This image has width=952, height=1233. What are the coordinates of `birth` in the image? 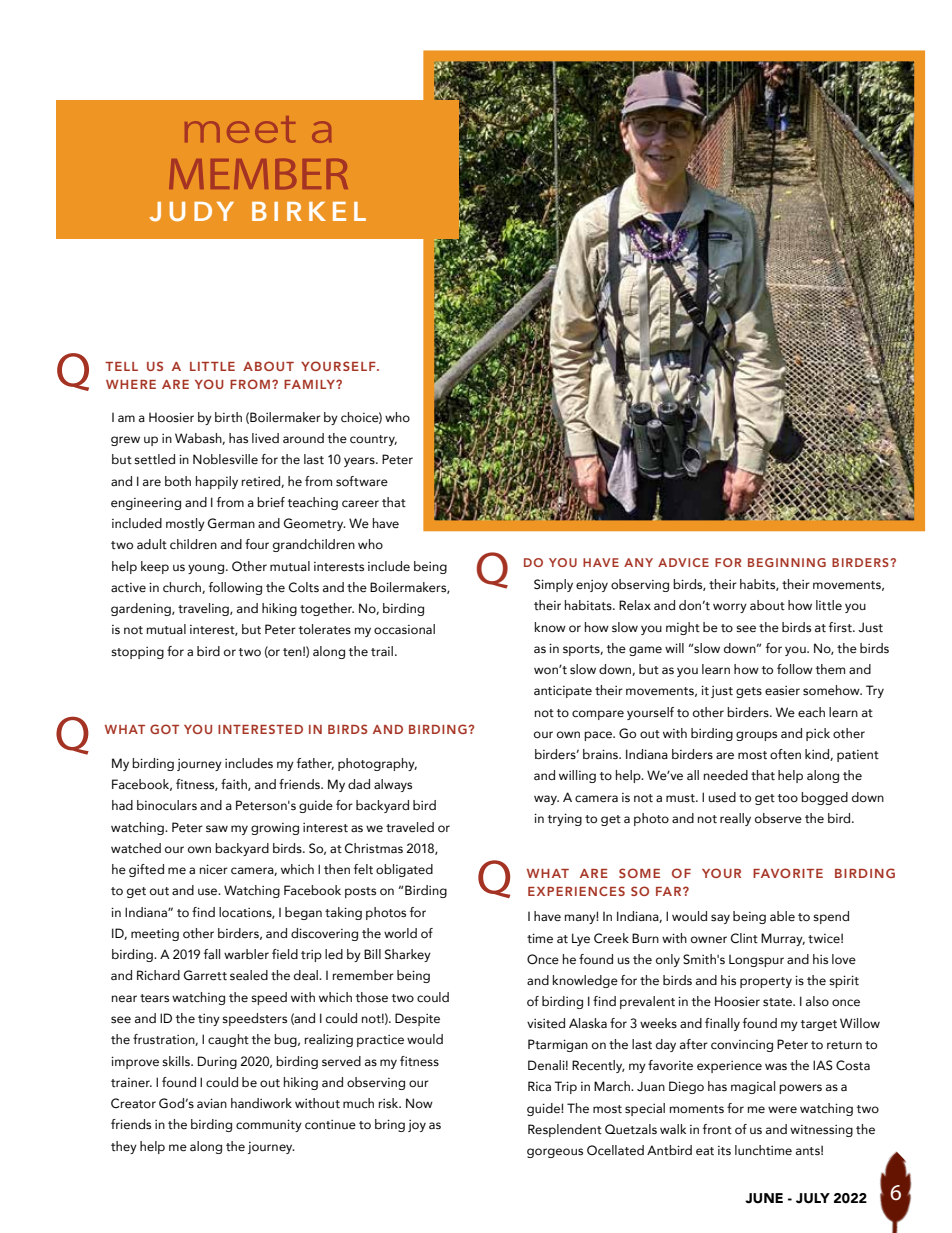 It's located at (228, 417).
